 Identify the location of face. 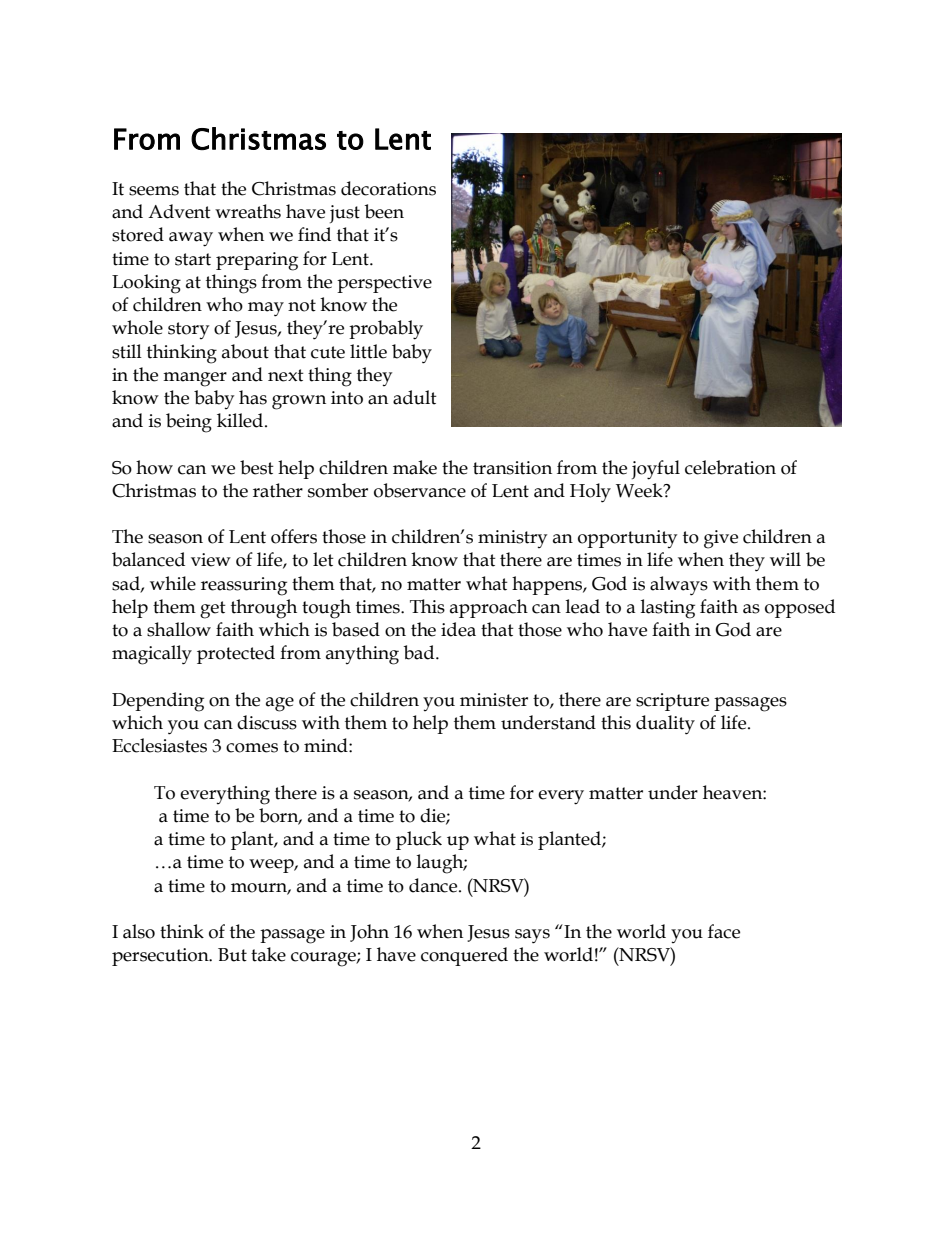
(724, 931).
